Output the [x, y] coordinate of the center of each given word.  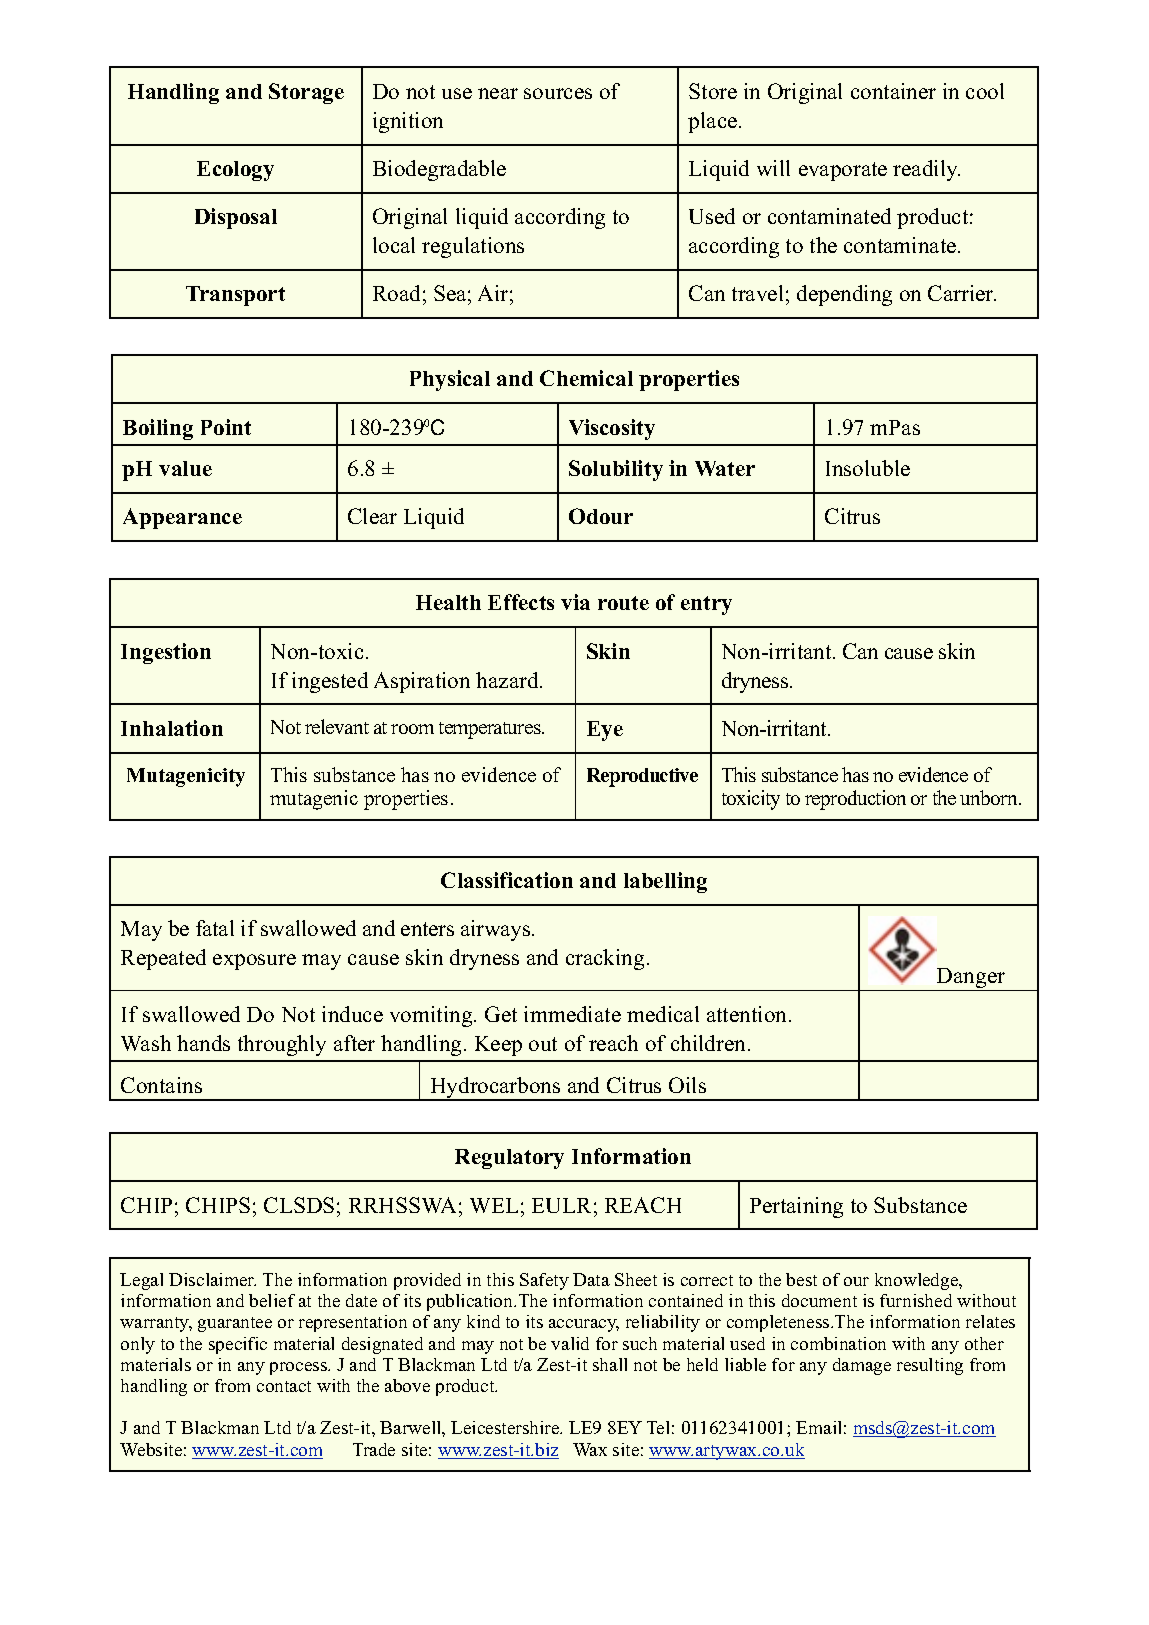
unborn [990, 797]
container [893, 91]
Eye [605, 731]
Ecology [235, 171]
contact [284, 1386]
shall [610, 1364]
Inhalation [172, 728]
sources [558, 93]
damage [862, 1366]
